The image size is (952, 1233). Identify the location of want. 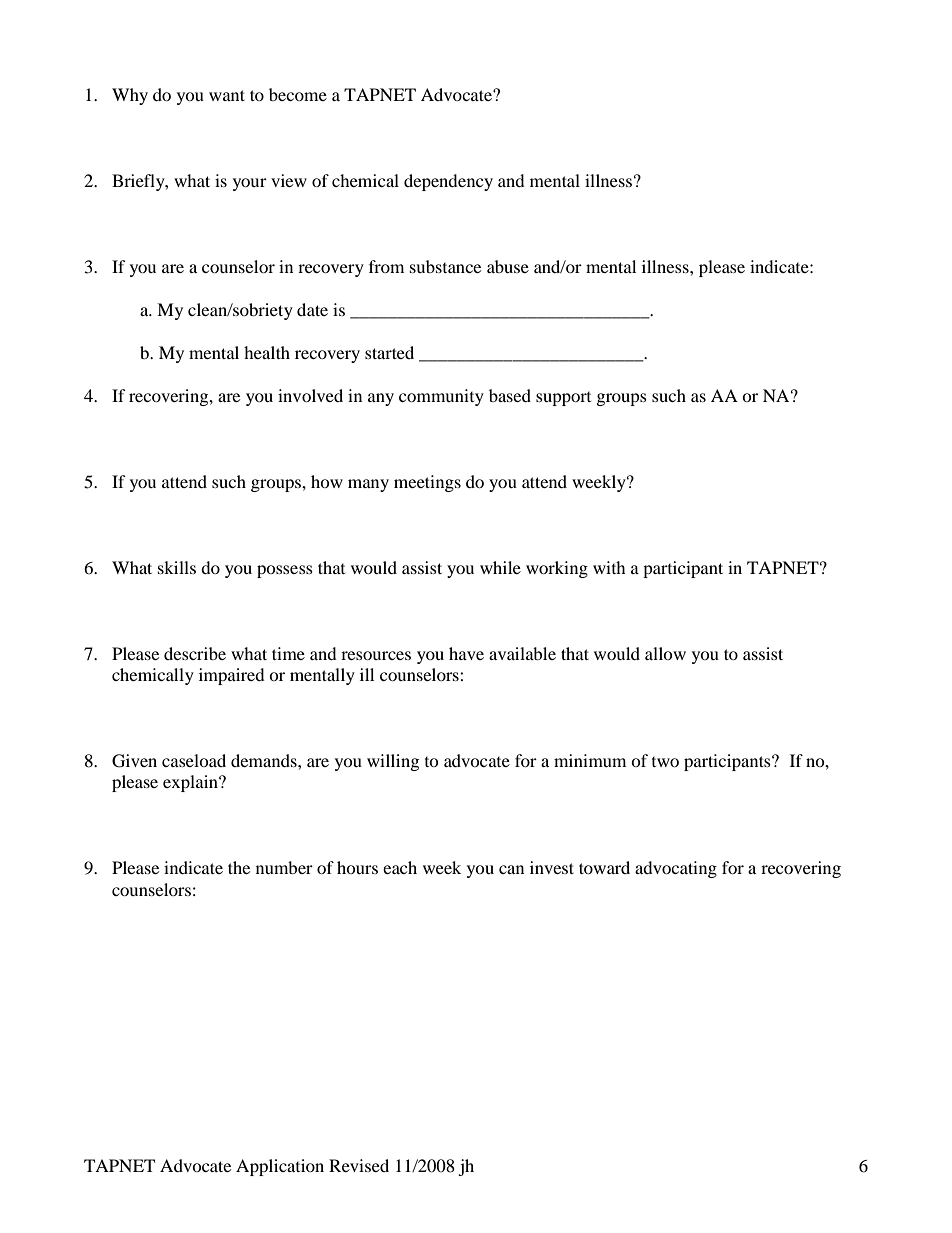
(227, 95).
